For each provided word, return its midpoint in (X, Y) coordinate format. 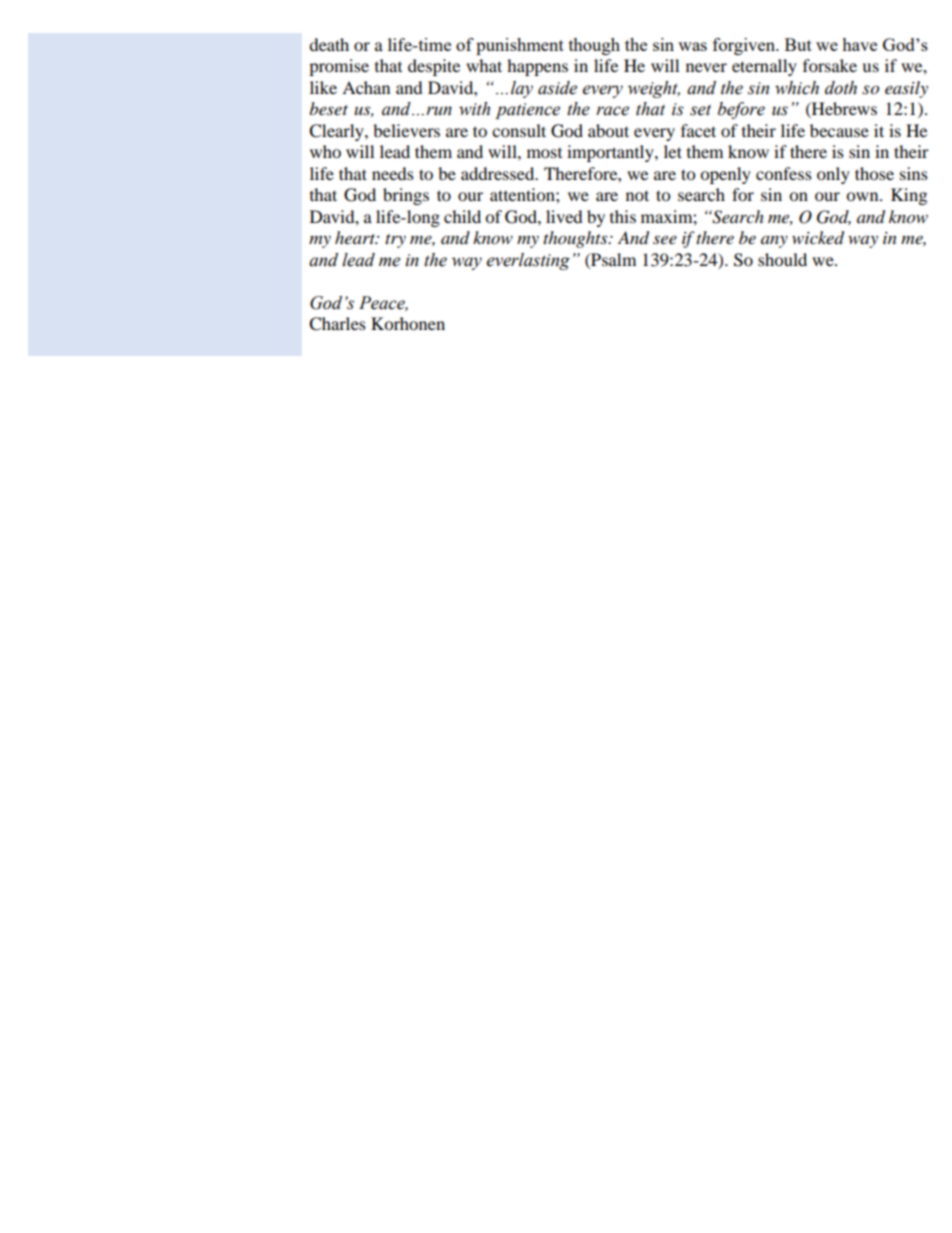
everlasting (528, 261)
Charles (337, 324)
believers (406, 130)
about (608, 130)
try (395, 241)
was (692, 46)
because (839, 130)
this (623, 216)
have (859, 44)
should (782, 259)
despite (434, 67)
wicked (818, 238)
